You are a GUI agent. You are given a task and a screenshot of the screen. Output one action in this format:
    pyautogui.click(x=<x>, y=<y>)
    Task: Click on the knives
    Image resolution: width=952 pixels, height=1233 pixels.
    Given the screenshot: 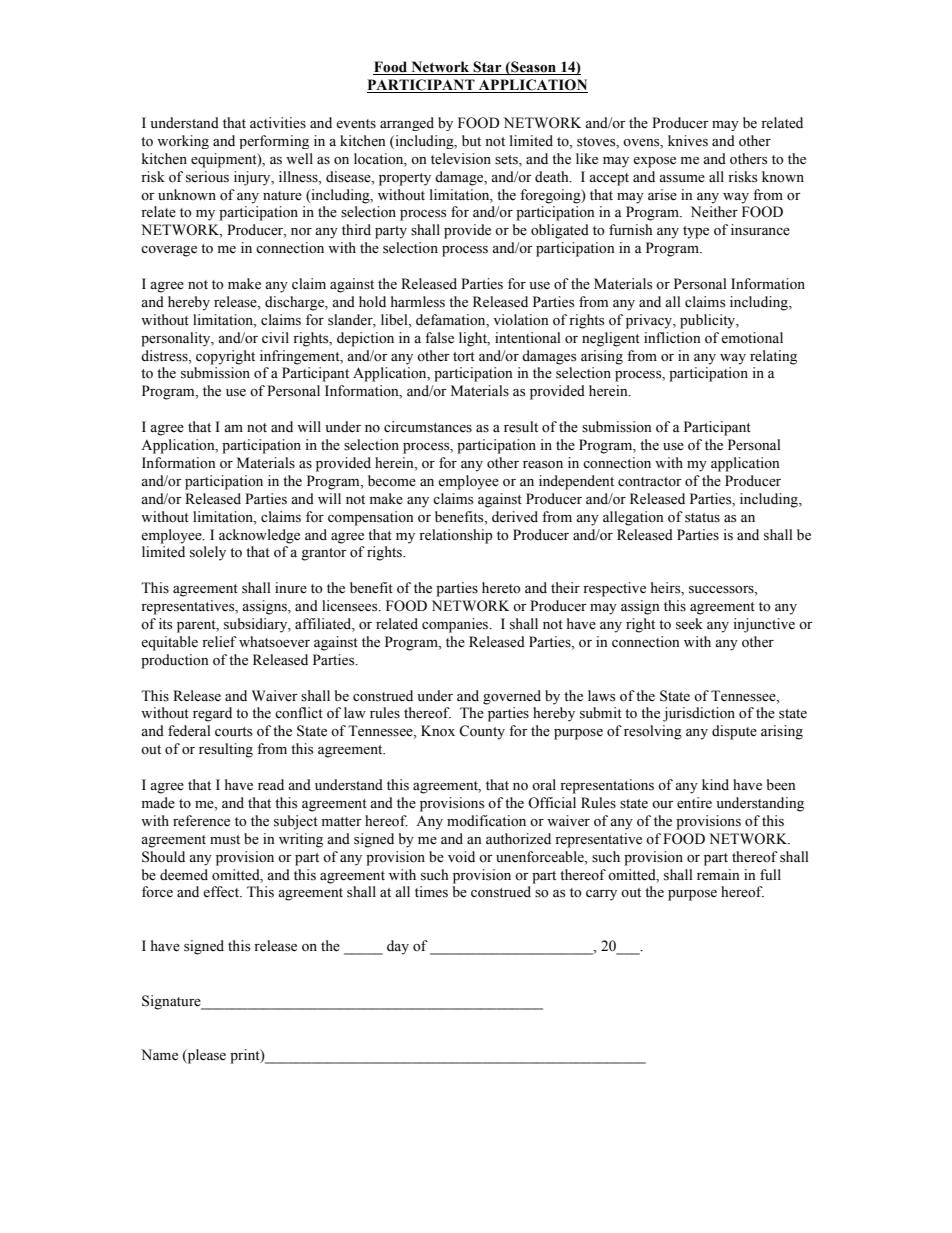 What is the action you would take?
    pyautogui.click(x=688, y=141)
